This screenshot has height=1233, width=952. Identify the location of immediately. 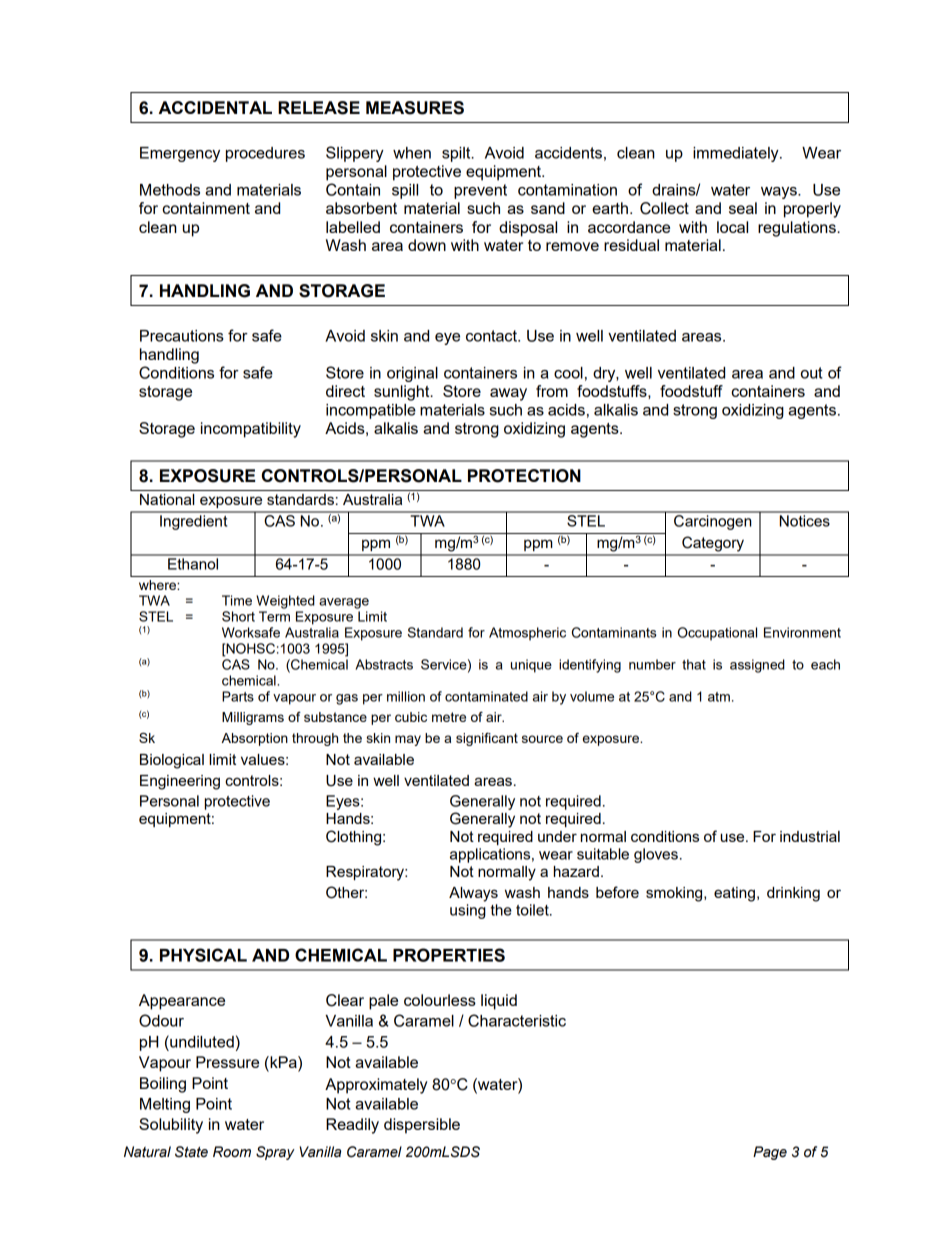
(737, 154).
